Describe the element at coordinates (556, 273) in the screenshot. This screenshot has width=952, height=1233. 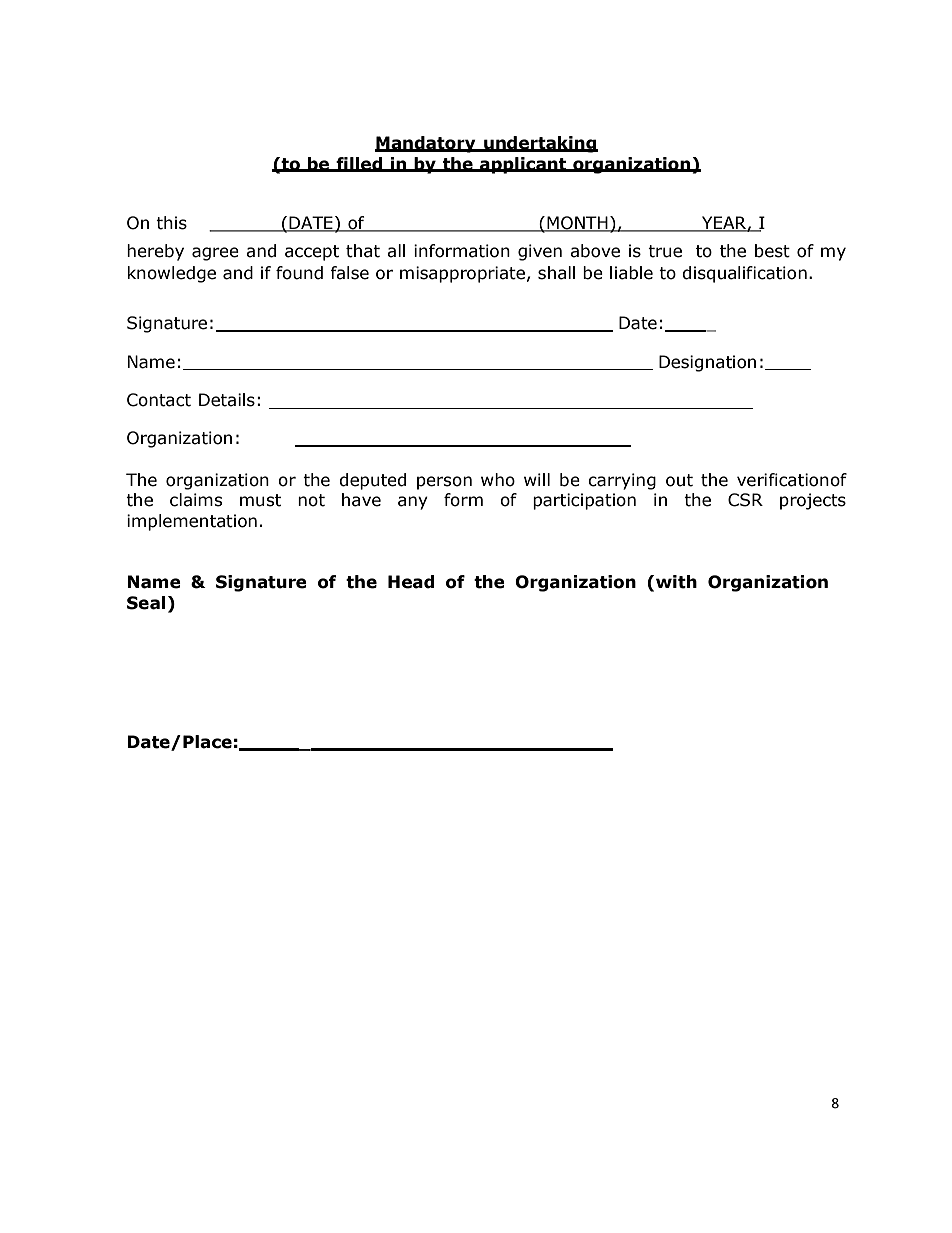
I see `shall` at that location.
